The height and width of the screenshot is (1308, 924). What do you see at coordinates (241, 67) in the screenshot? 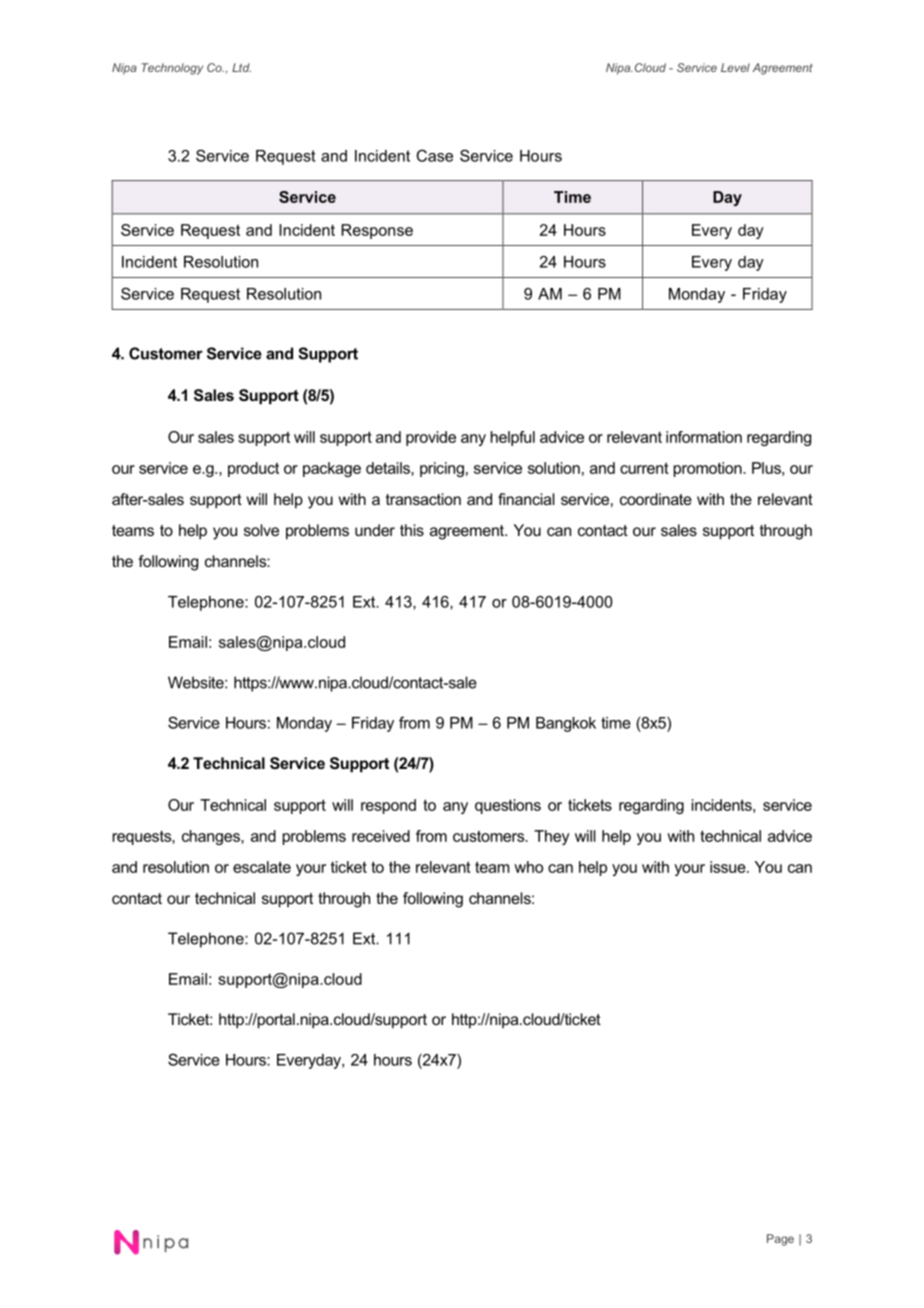
I see `Ltd` at bounding box center [241, 67].
